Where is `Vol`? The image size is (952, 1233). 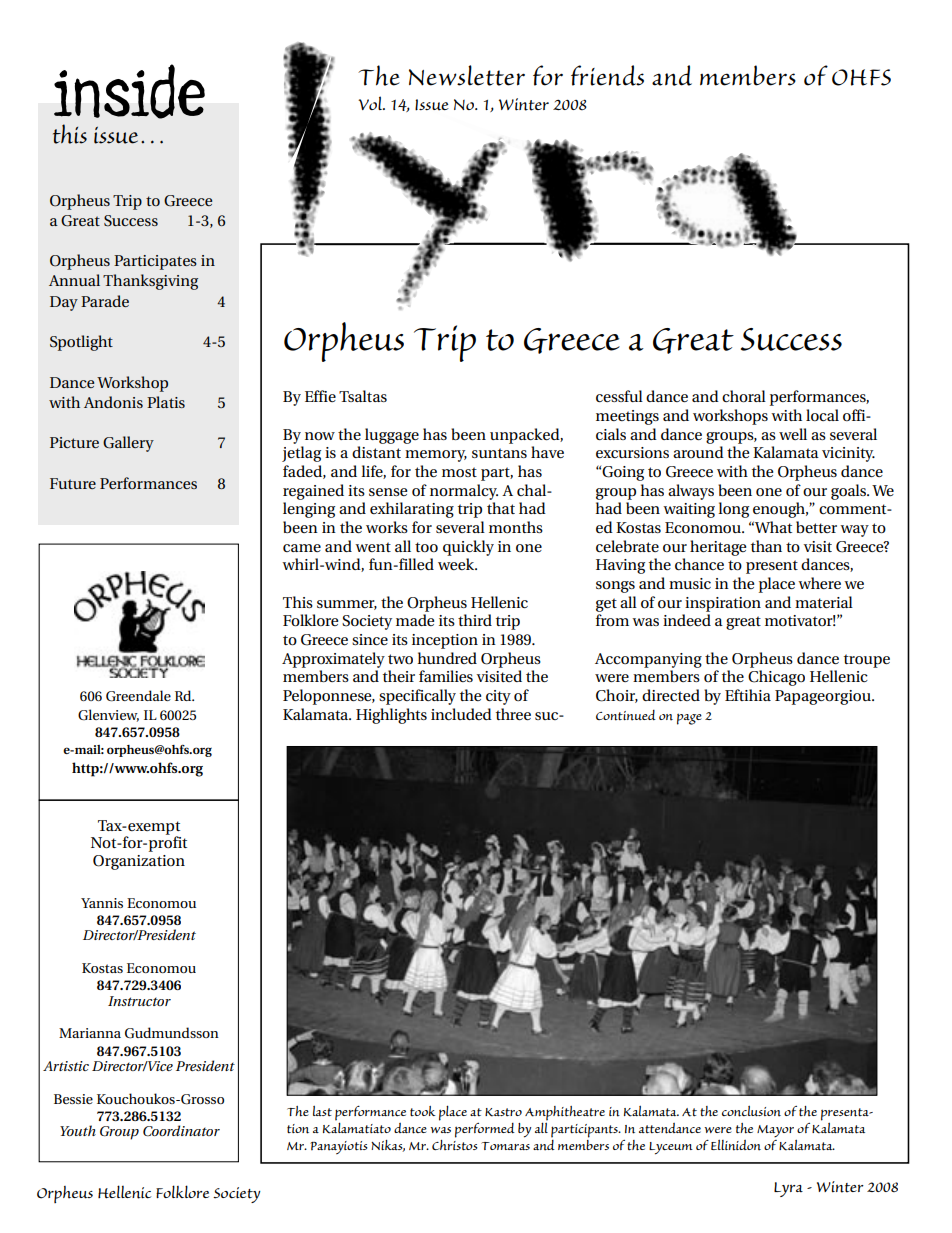 Vol is located at coordinates (371, 103).
